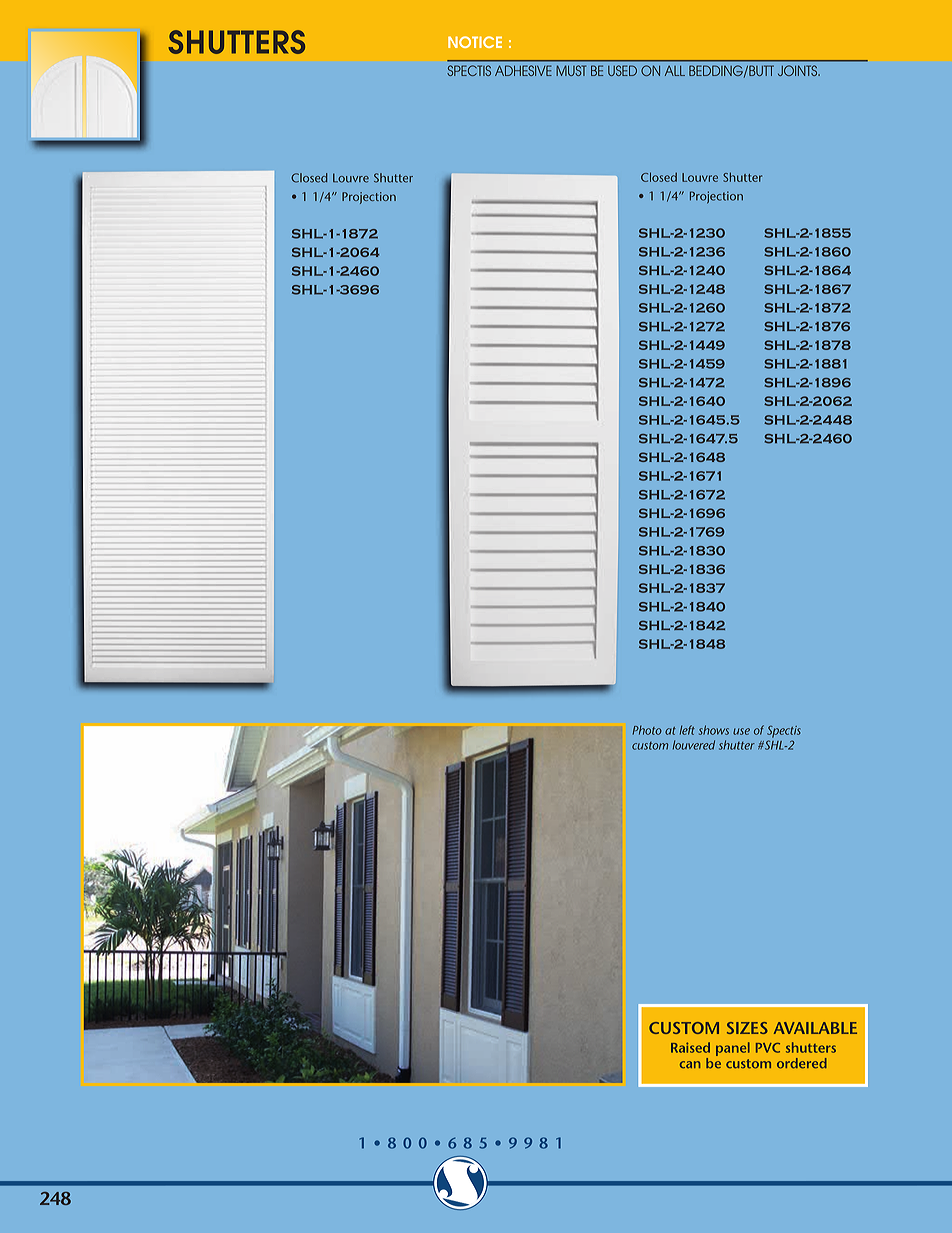  Describe the element at coordinates (799, 70) in the page. I see `JOINTS` at that location.
